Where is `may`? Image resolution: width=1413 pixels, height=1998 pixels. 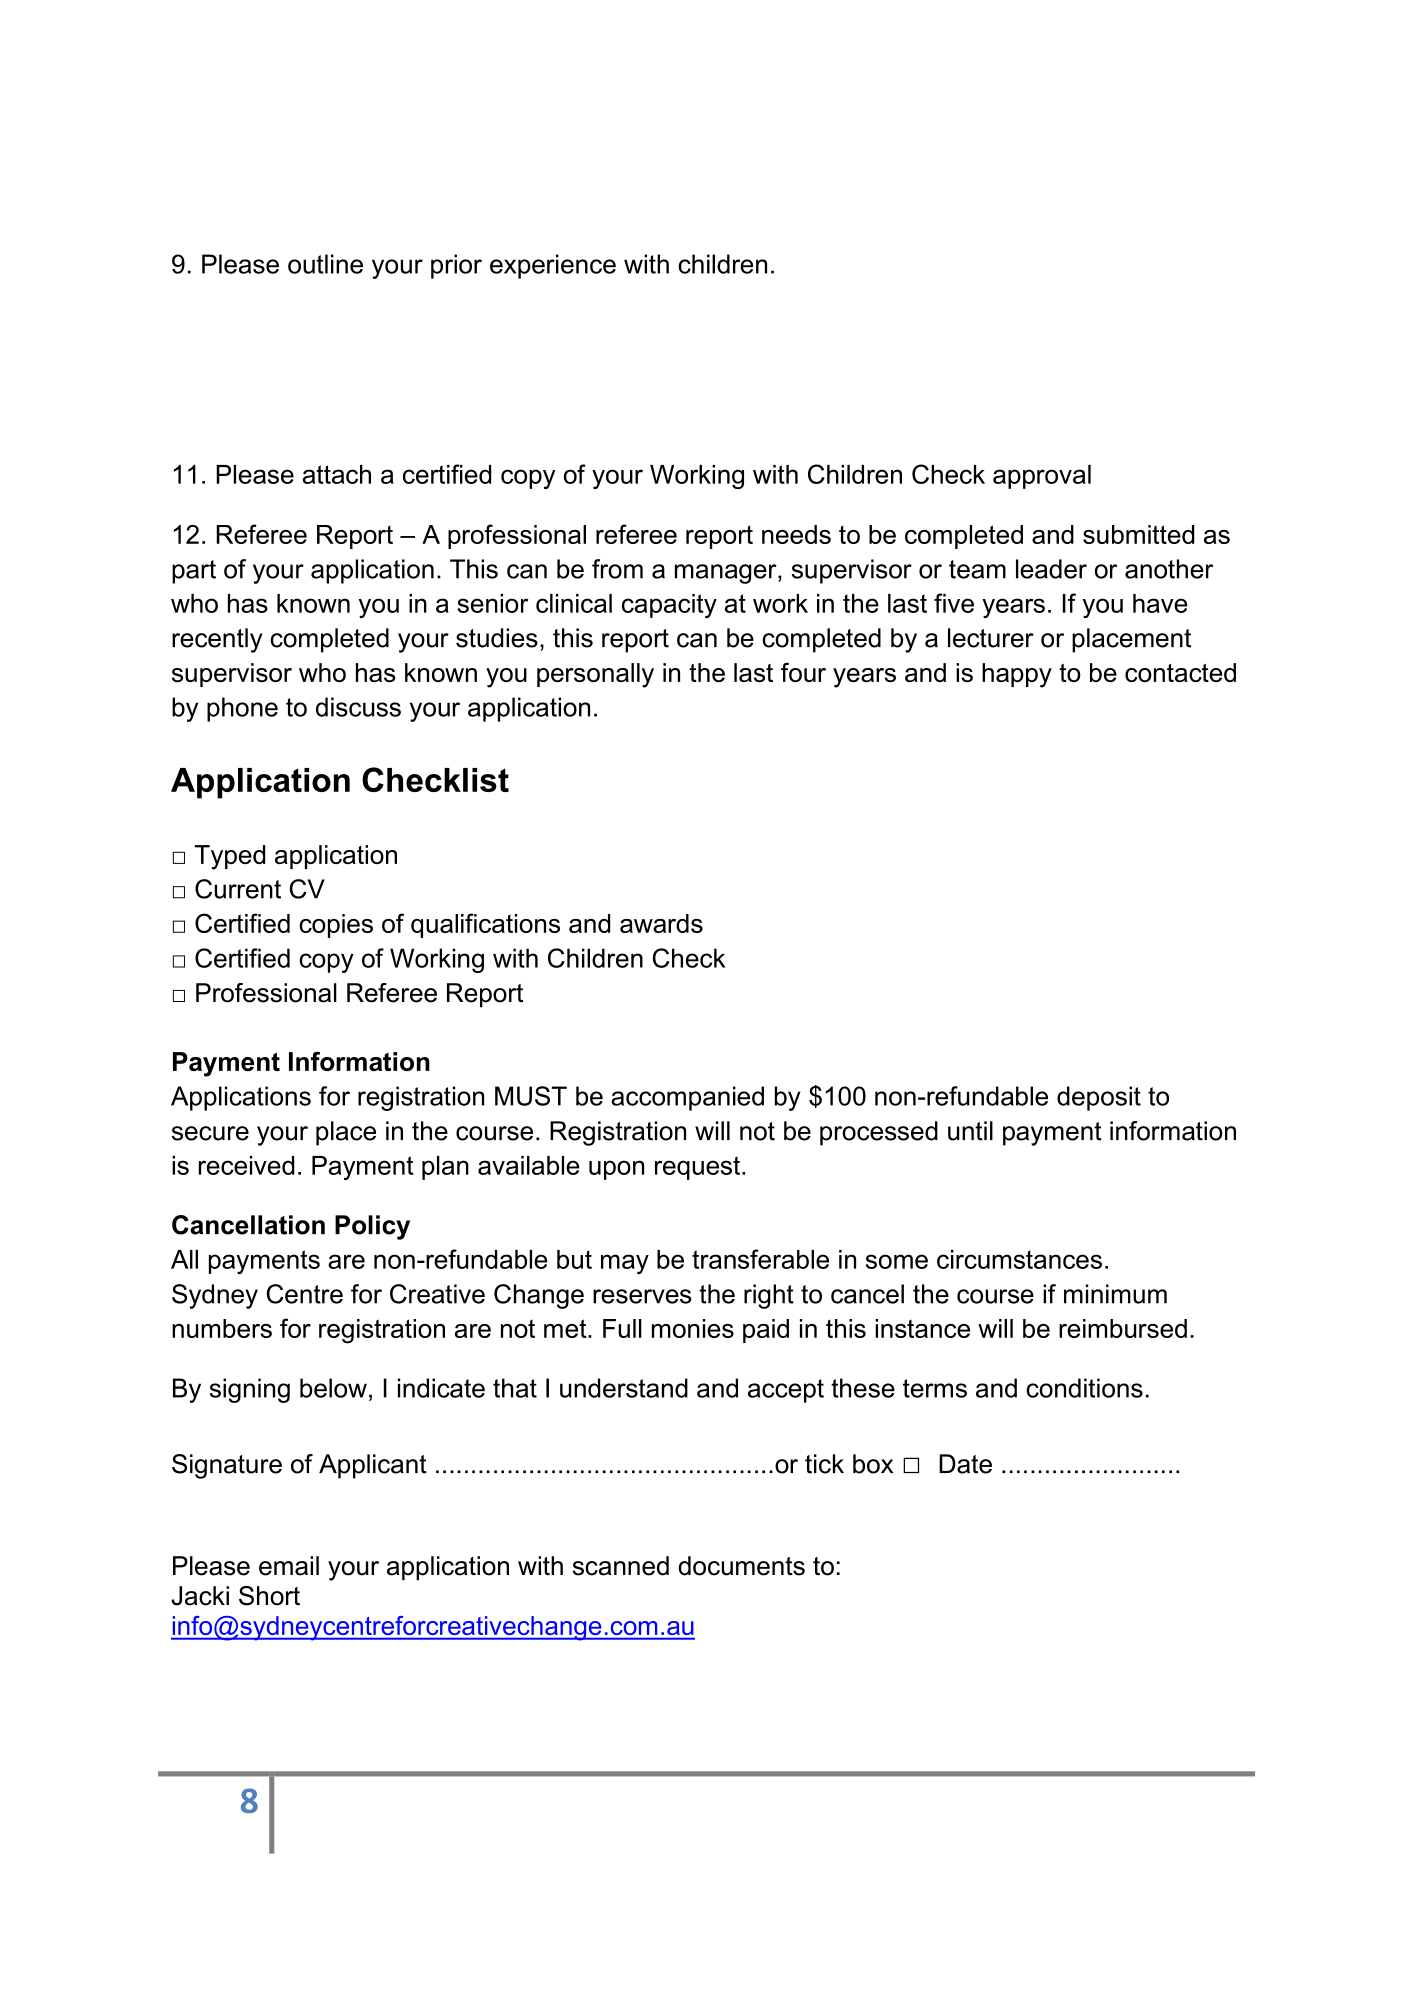 may is located at coordinates (625, 1264).
